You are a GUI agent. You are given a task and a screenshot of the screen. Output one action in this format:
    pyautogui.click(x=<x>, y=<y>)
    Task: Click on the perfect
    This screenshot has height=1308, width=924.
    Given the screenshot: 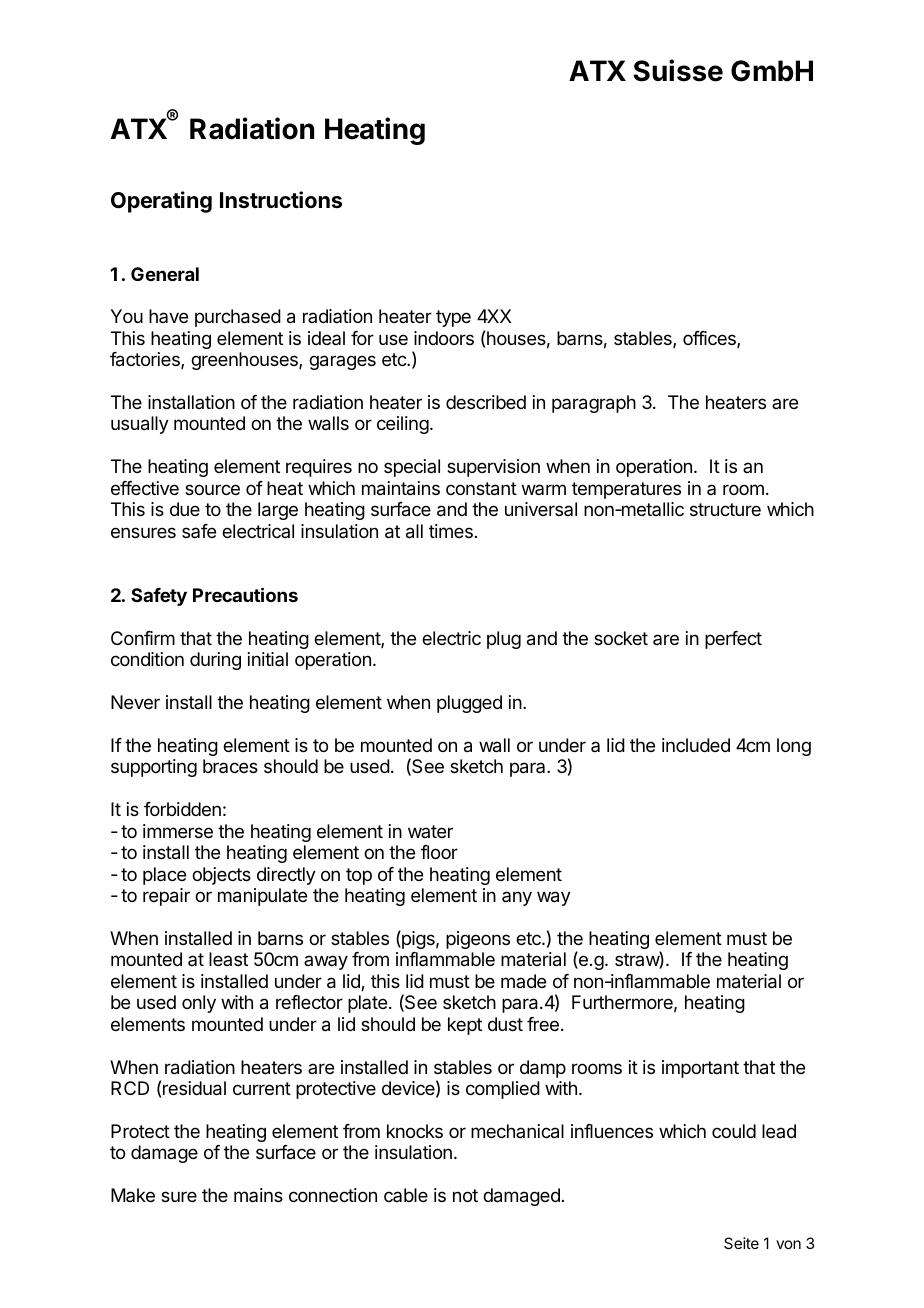 What is the action you would take?
    pyautogui.click(x=733, y=640)
